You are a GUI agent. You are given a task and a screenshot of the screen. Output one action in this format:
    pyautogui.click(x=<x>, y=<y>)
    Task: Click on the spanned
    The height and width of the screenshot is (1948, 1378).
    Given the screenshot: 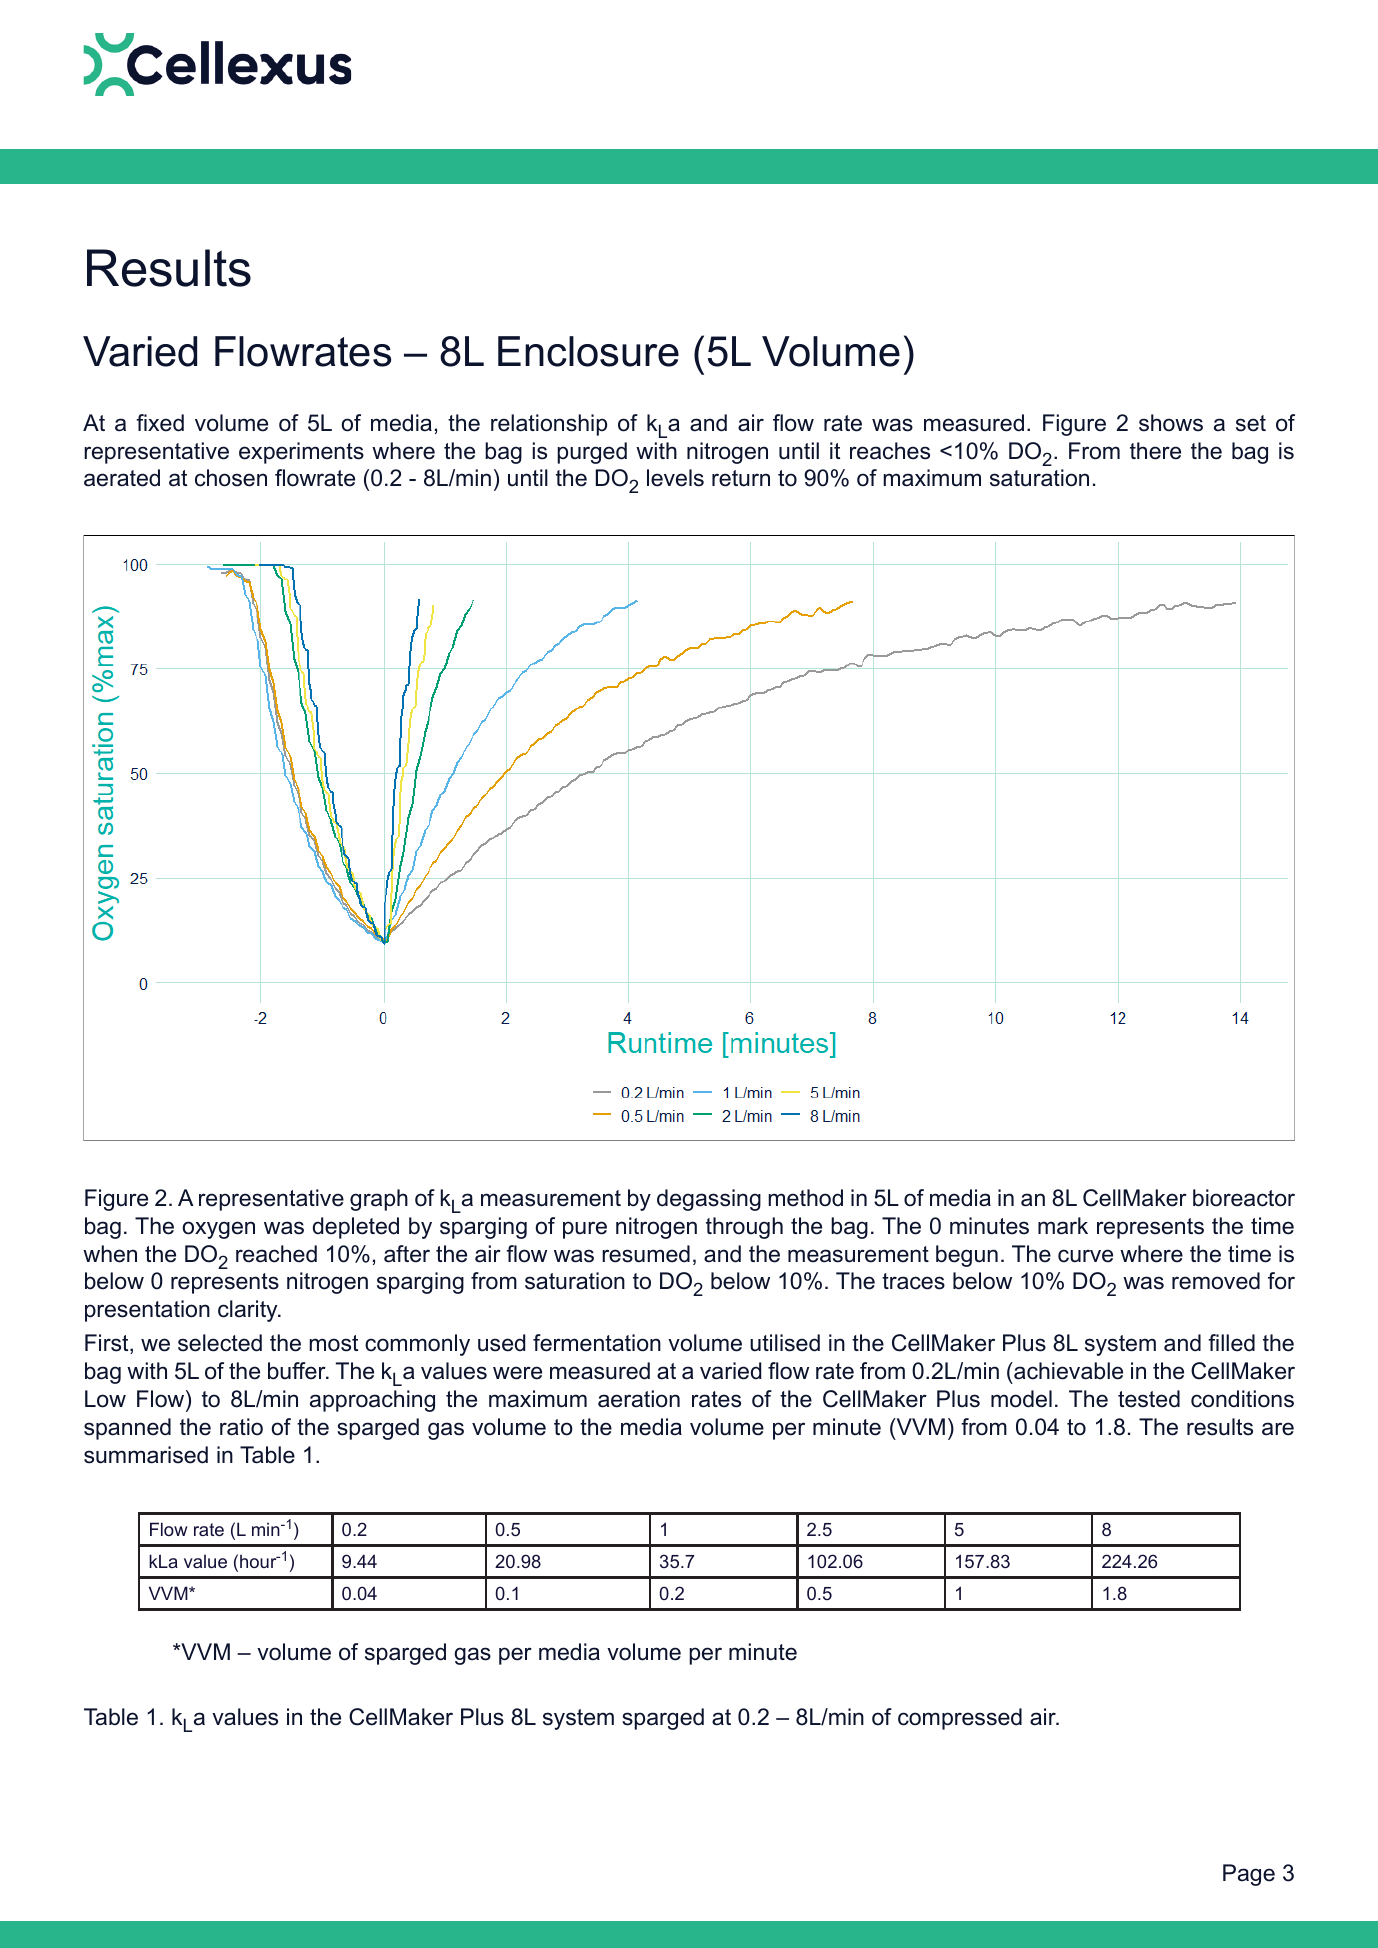 What is the action you would take?
    pyautogui.click(x=127, y=1429)
